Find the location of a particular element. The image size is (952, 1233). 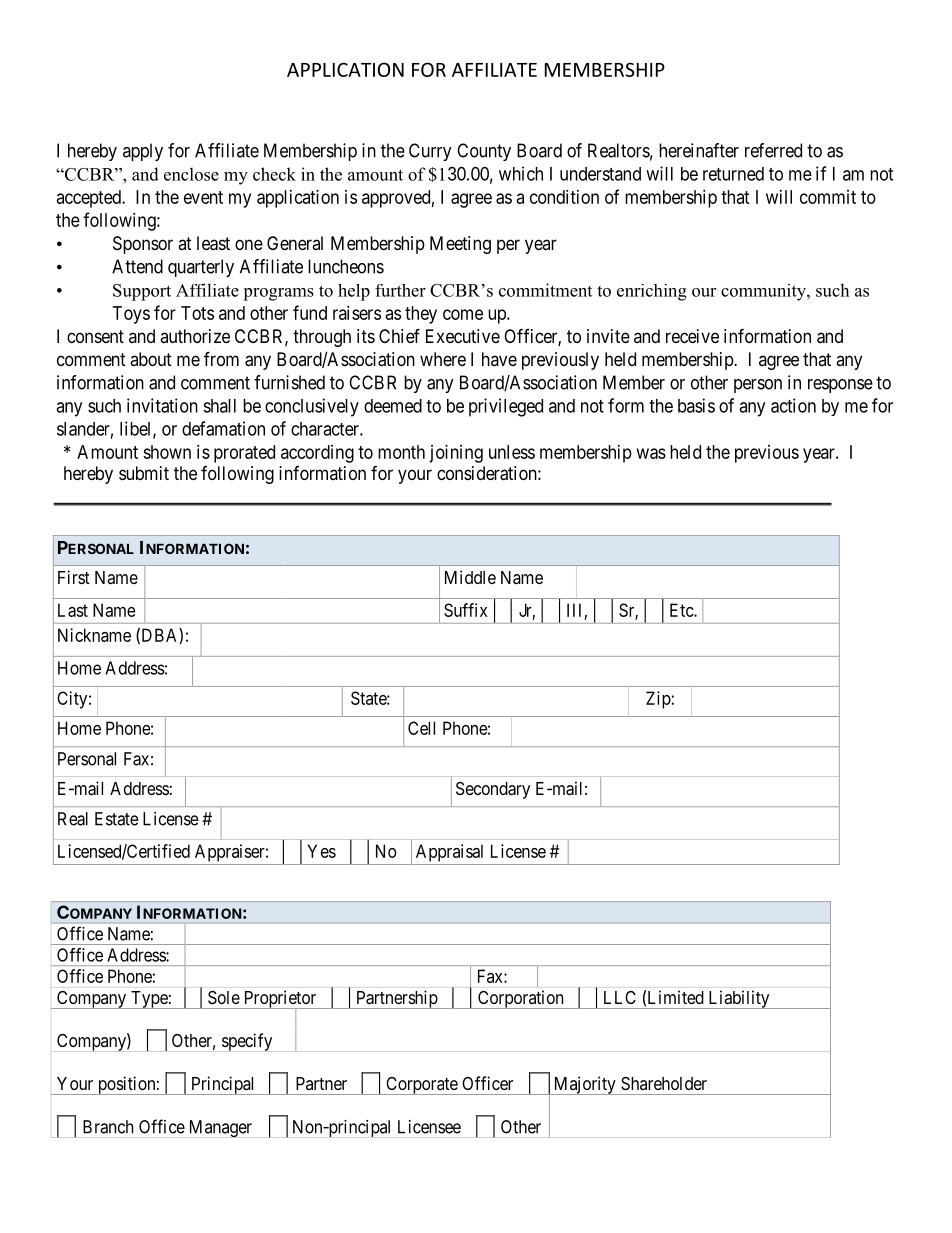

Last is located at coordinates (73, 610).
